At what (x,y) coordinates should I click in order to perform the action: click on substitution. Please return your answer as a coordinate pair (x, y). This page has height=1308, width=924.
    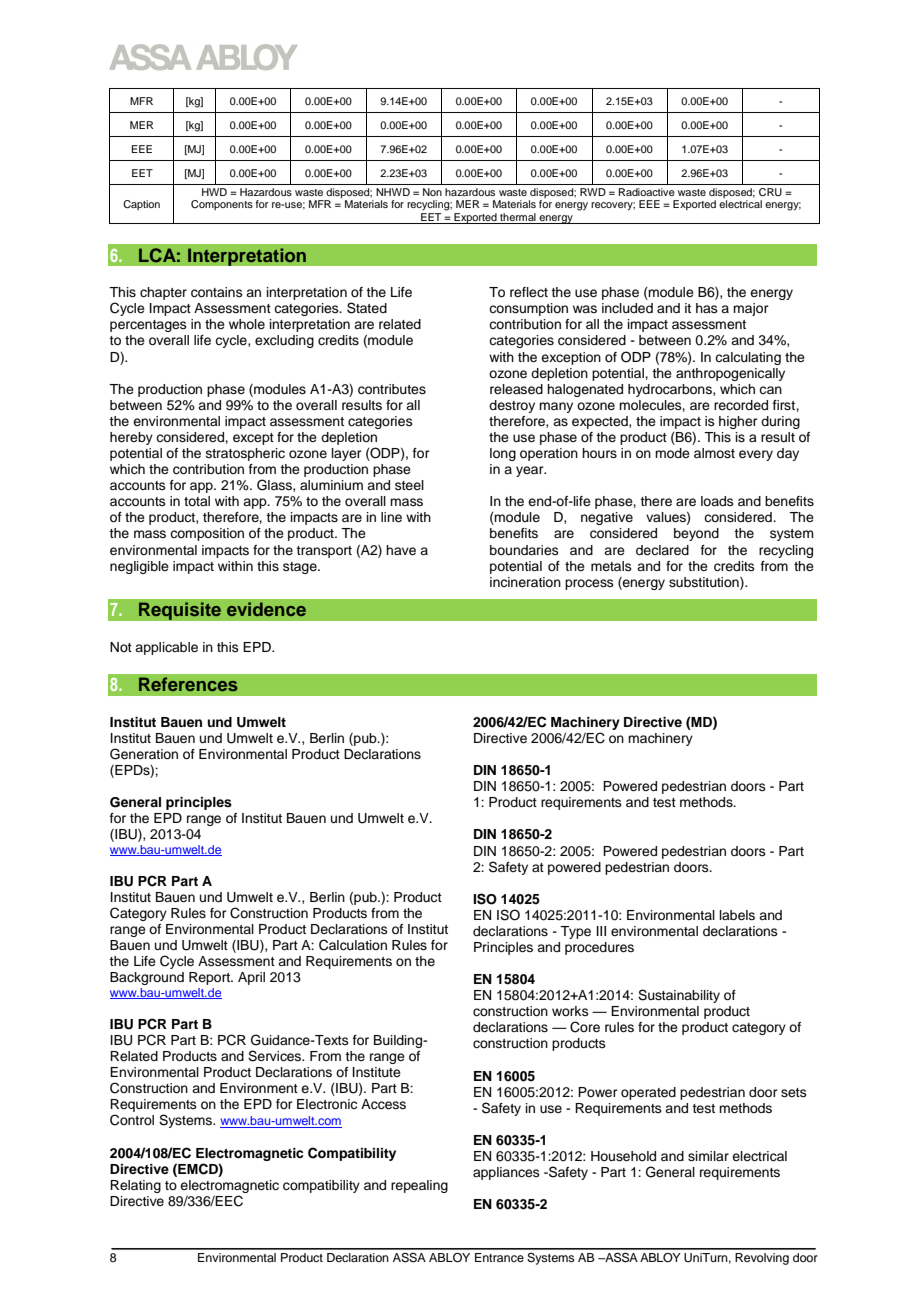
    Looking at the image, I should click on (705, 583).
